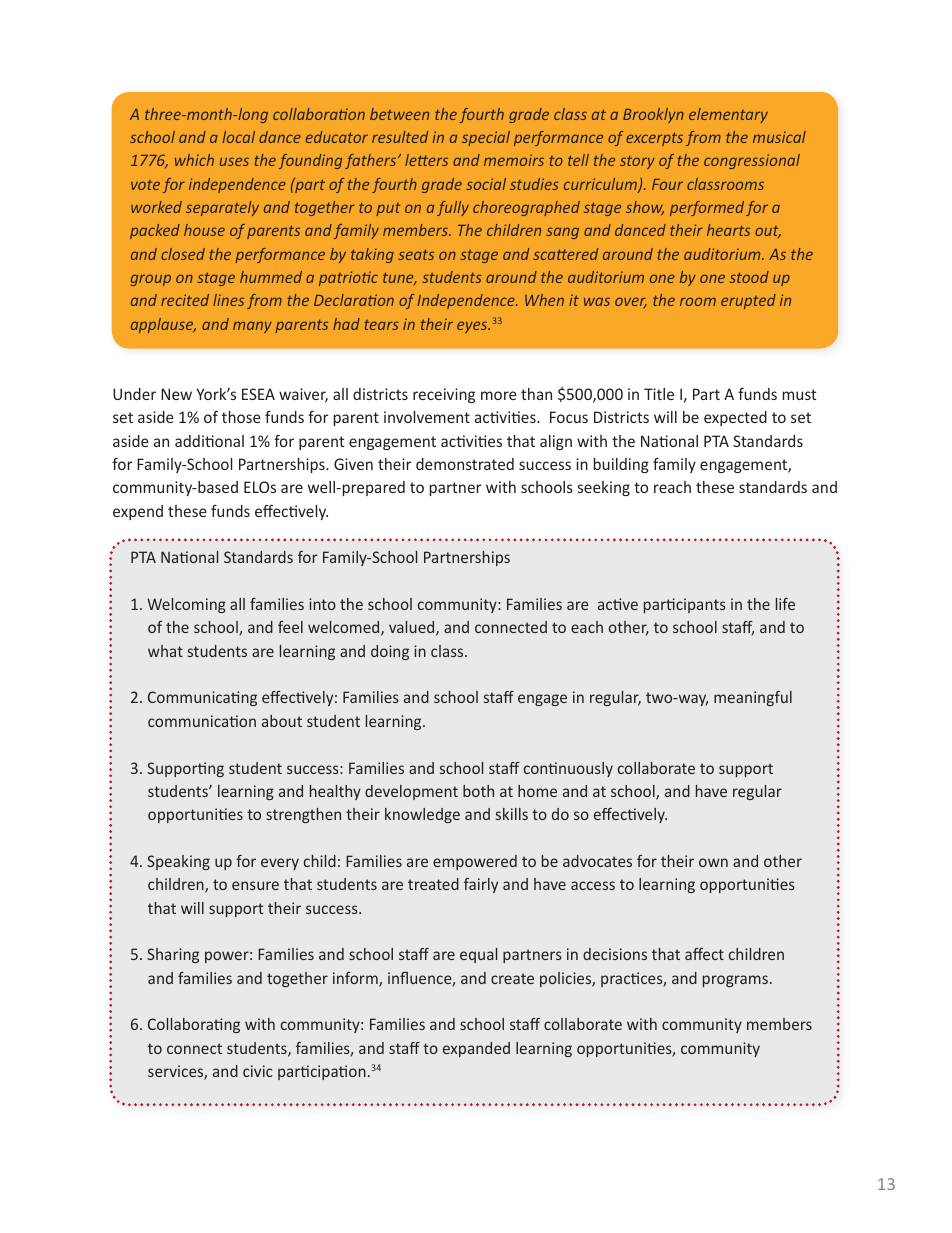  What do you see at coordinates (735, 418) in the screenshot?
I see `expected` at bounding box center [735, 418].
